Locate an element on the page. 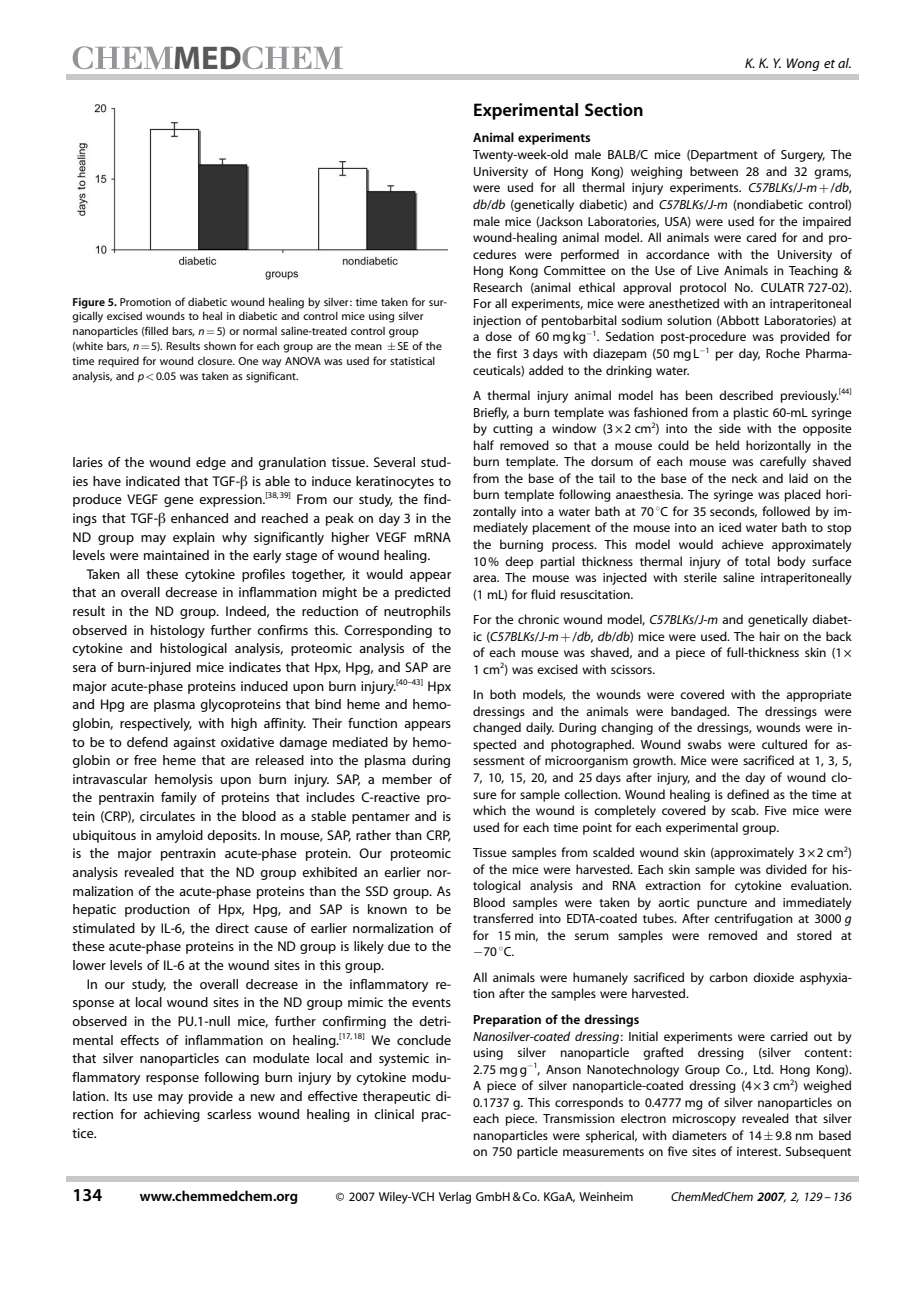  scab is located at coordinates (744, 810).
